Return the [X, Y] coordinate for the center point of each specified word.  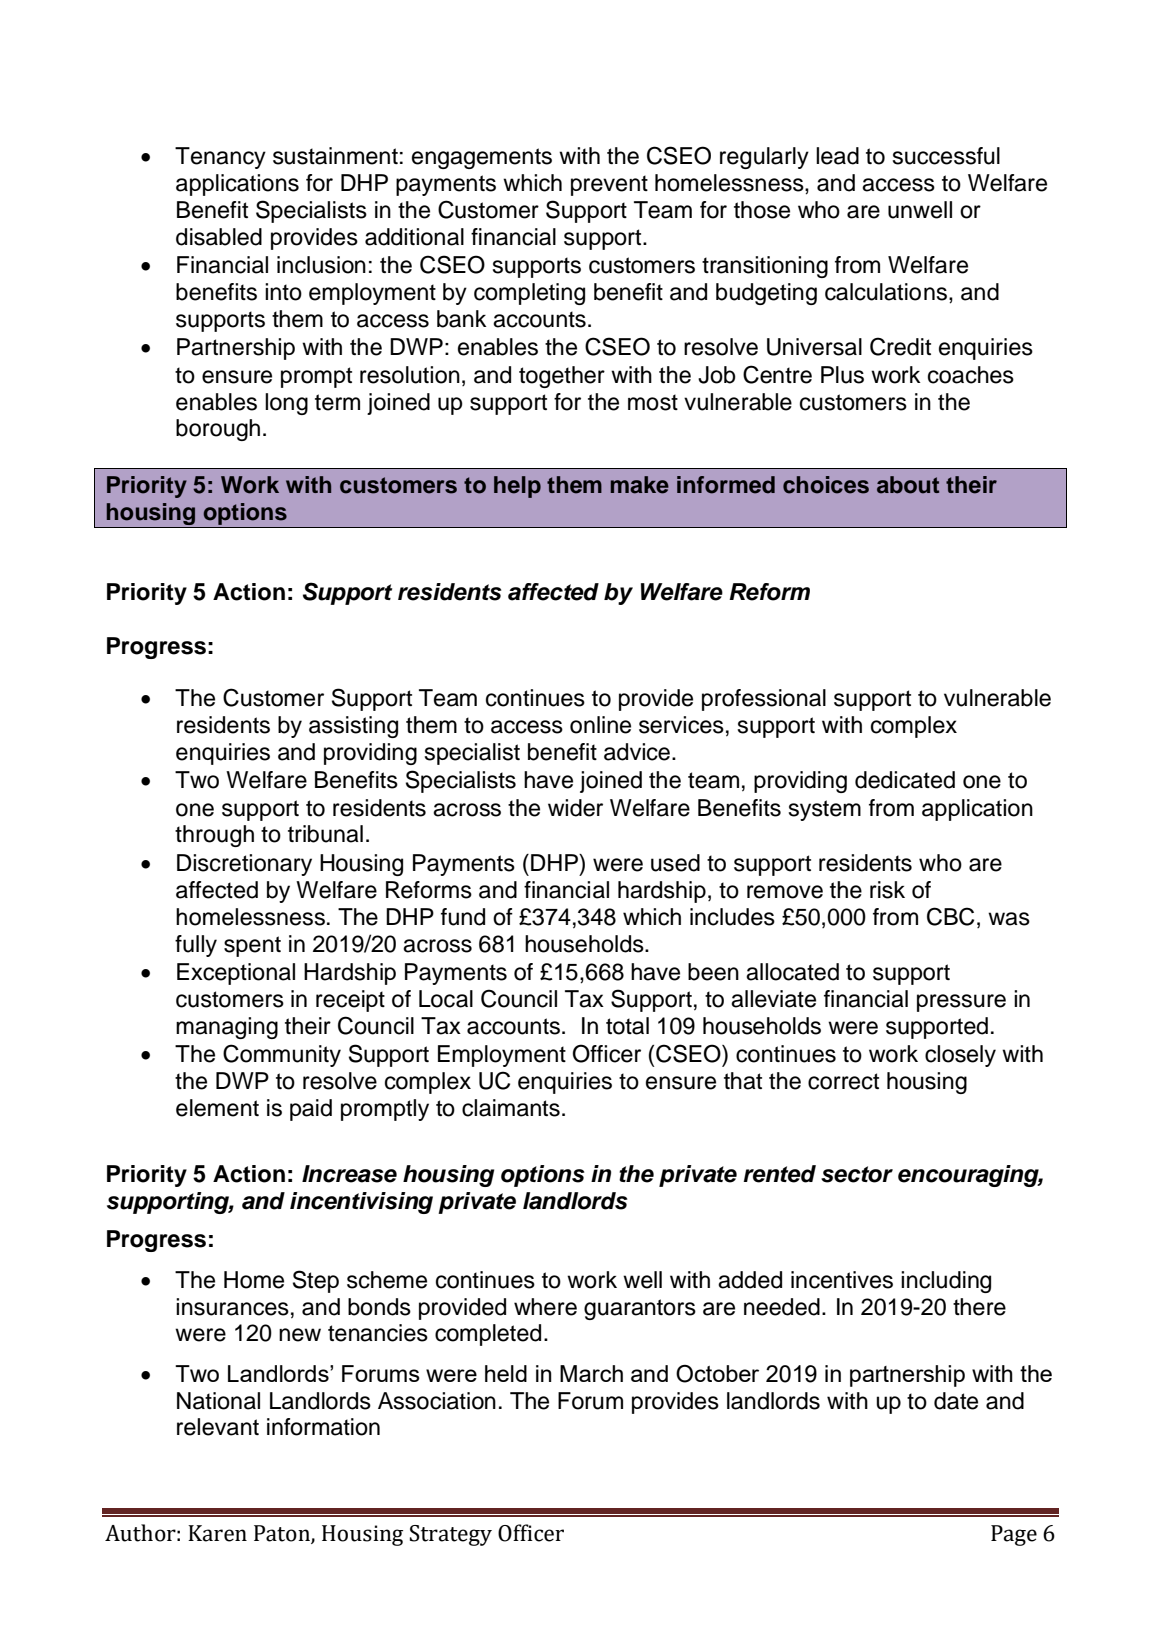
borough [218, 430]
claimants [511, 1108]
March [591, 1373]
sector [857, 1174]
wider [575, 808]
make [640, 485]
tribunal [325, 834]
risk [887, 890]
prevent [609, 185]
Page [1014, 1535]
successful [946, 156]
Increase [349, 1174]
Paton [283, 1534]
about [908, 485]
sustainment [335, 156]
